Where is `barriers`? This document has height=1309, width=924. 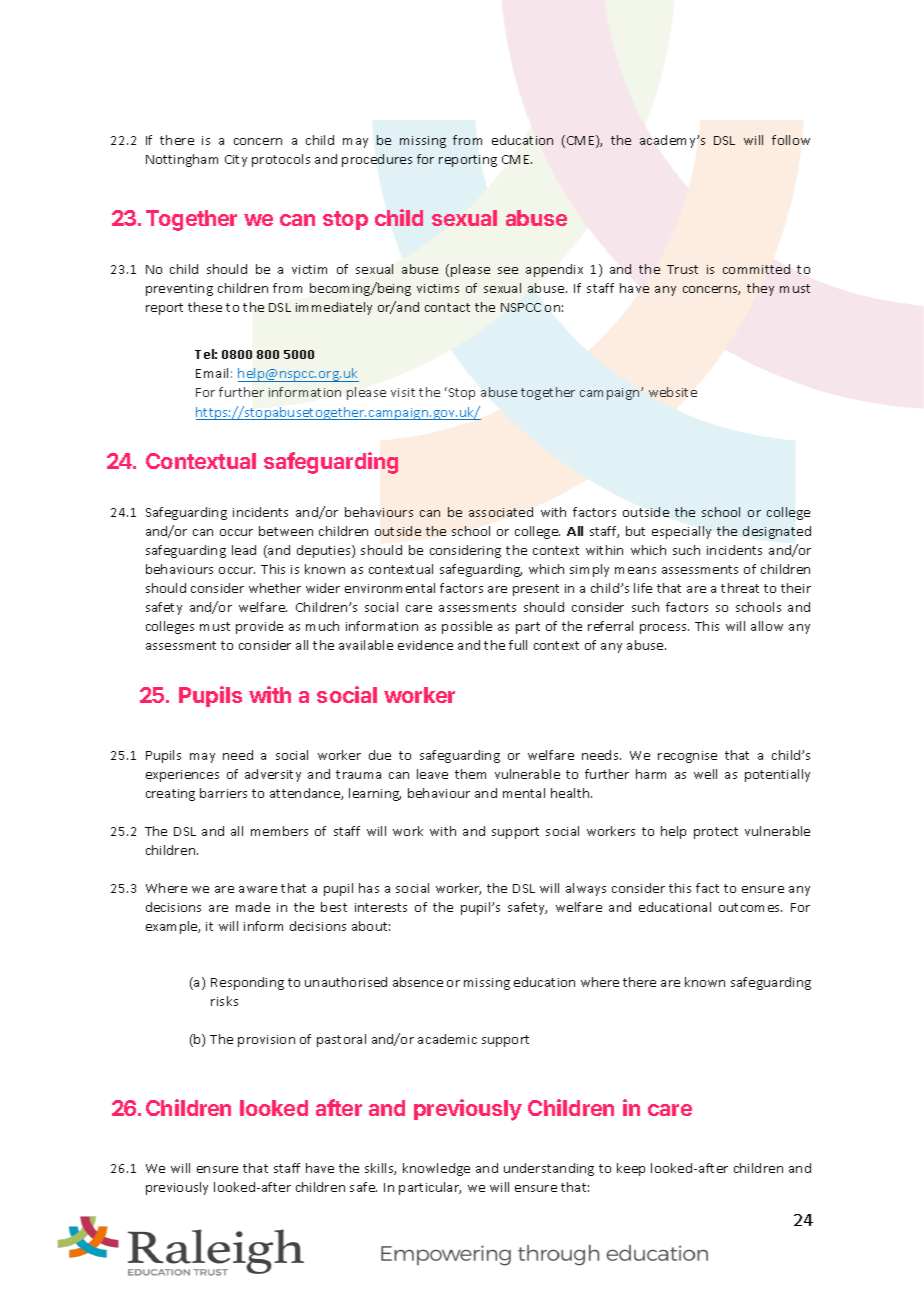 barriers is located at coordinates (223, 793).
